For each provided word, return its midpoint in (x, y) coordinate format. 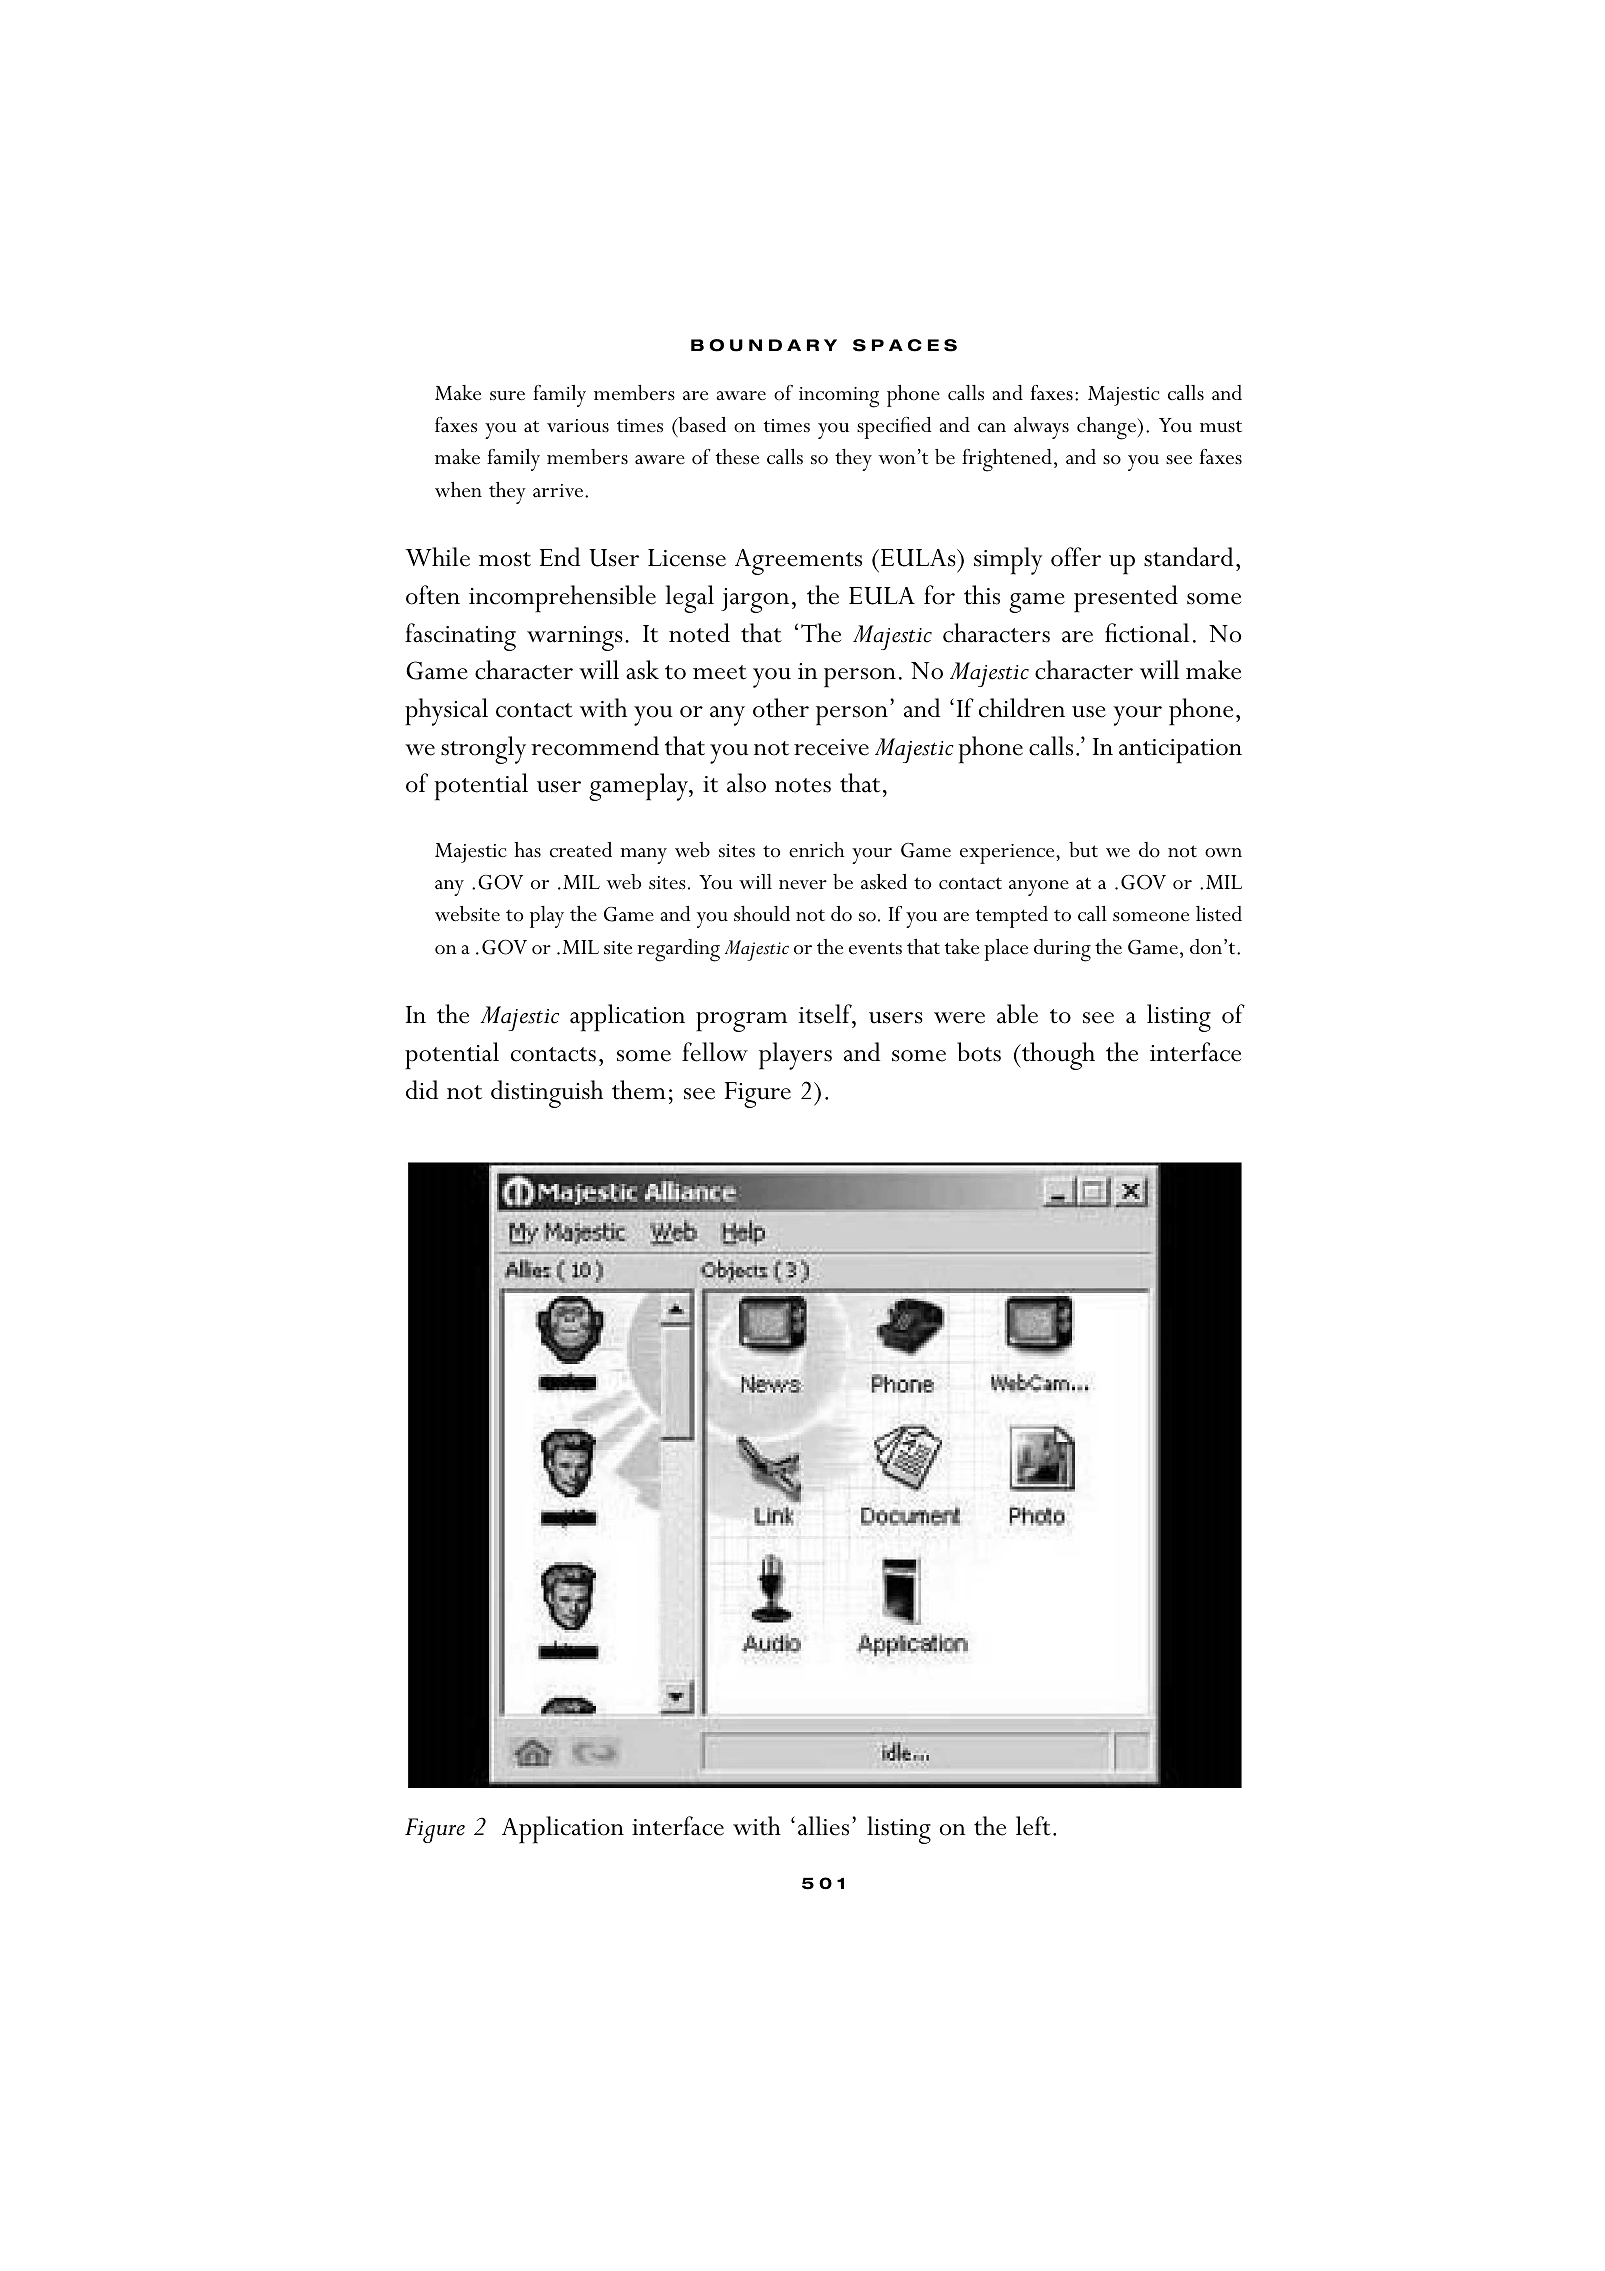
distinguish (547, 1094)
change (1108, 428)
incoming (839, 397)
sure (507, 396)
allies (823, 1826)
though (1057, 1056)
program (741, 1022)
